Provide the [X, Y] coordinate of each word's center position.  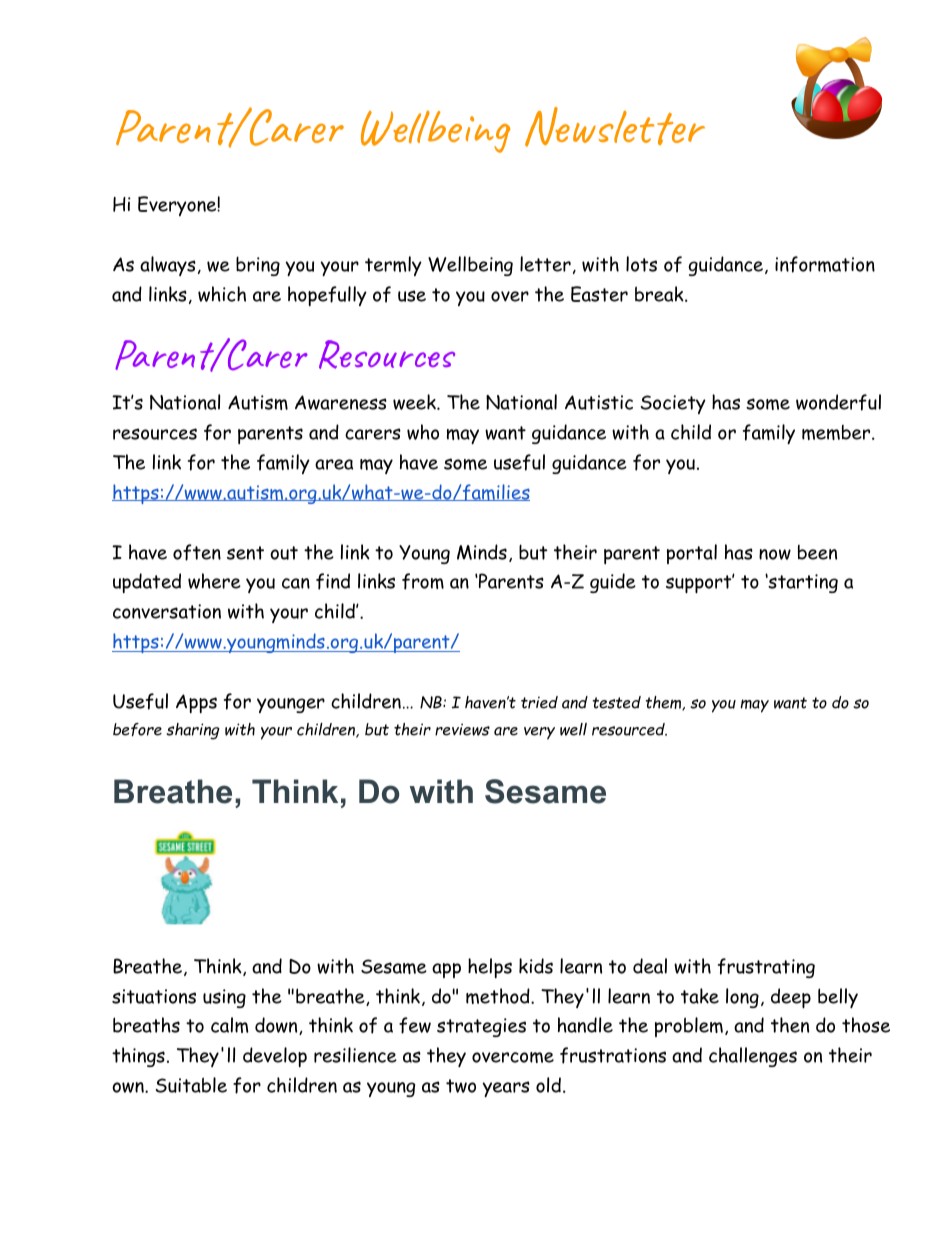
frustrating [766, 968]
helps [490, 968]
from [423, 581]
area [334, 464]
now [775, 554]
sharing [193, 731]
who [423, 432]
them [664, 703]
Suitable [191, 1085]
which [222, 294]
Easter [599, 294]
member [836, 432]
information [825, 264]
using [224, 998]
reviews [462, 729]
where [214, 581]
